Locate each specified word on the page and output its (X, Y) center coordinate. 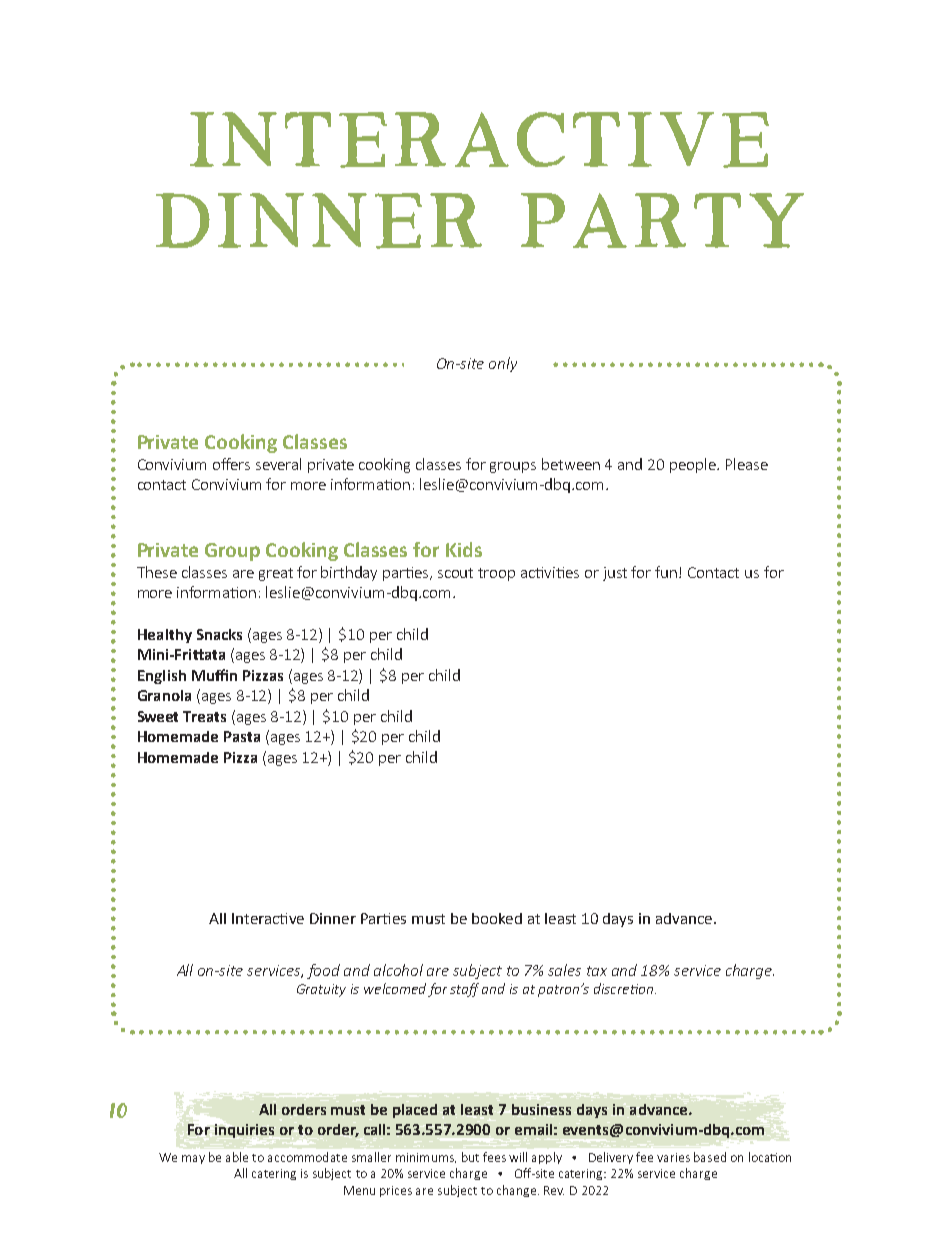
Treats (204, 716)
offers (231, 464)
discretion (623, 988)
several (278, 464)
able (237, 1157)
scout (455, 573)
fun (667, 572)
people (694, 465)
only (503, 364)
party (662, 220)
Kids (464, 549)
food (323, 971)
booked (497, 918)
